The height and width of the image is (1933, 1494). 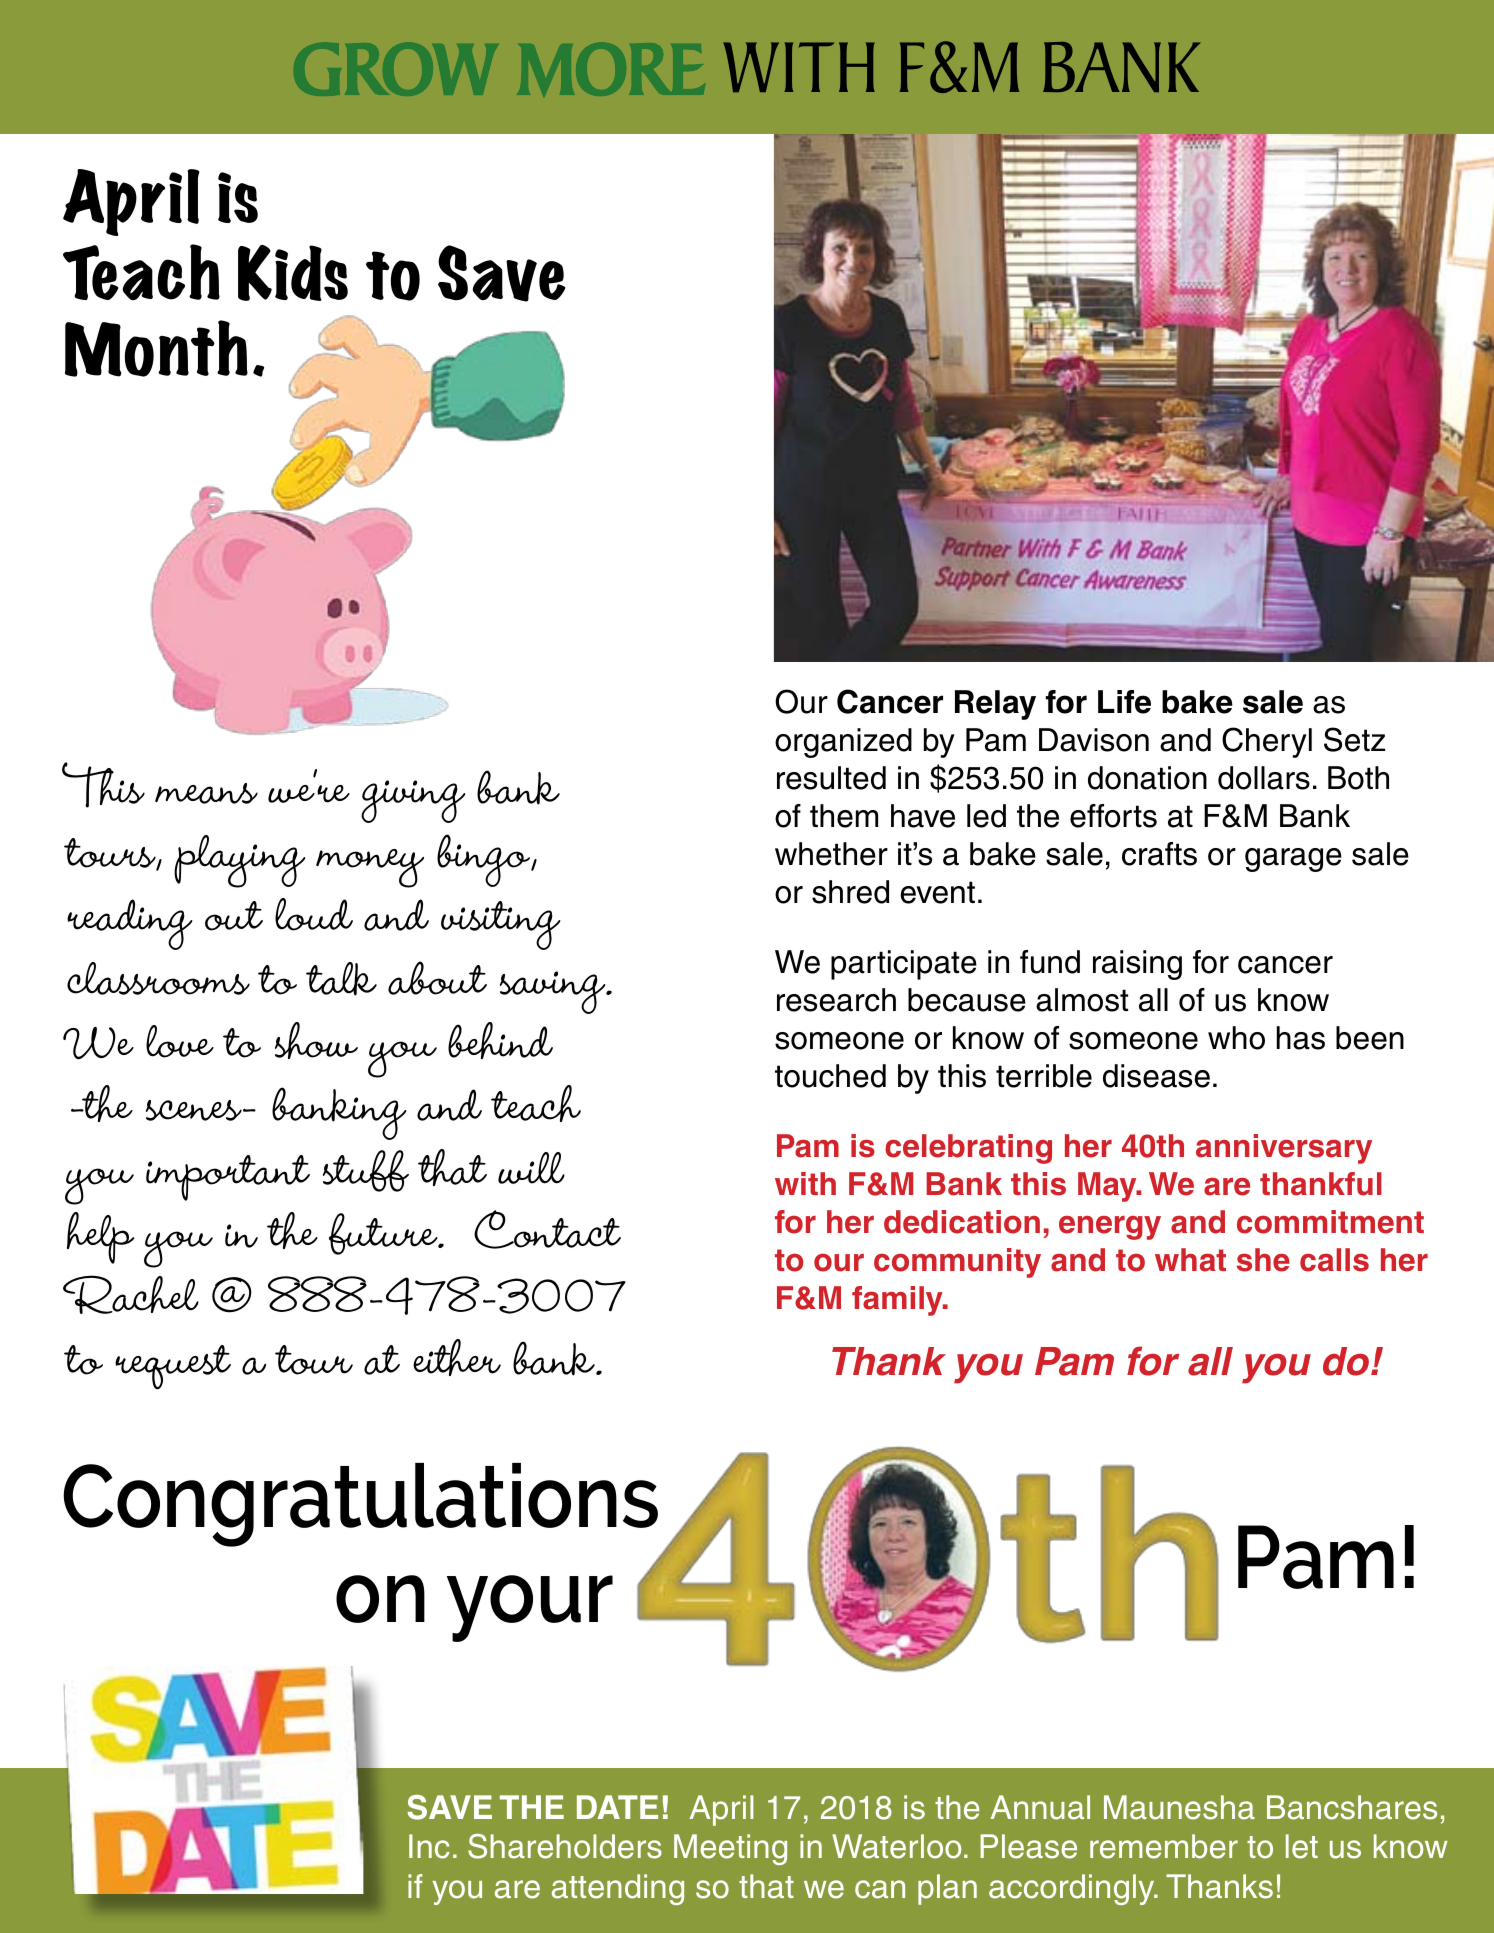 I want to click on Kids, so click(x=293, y=273).
